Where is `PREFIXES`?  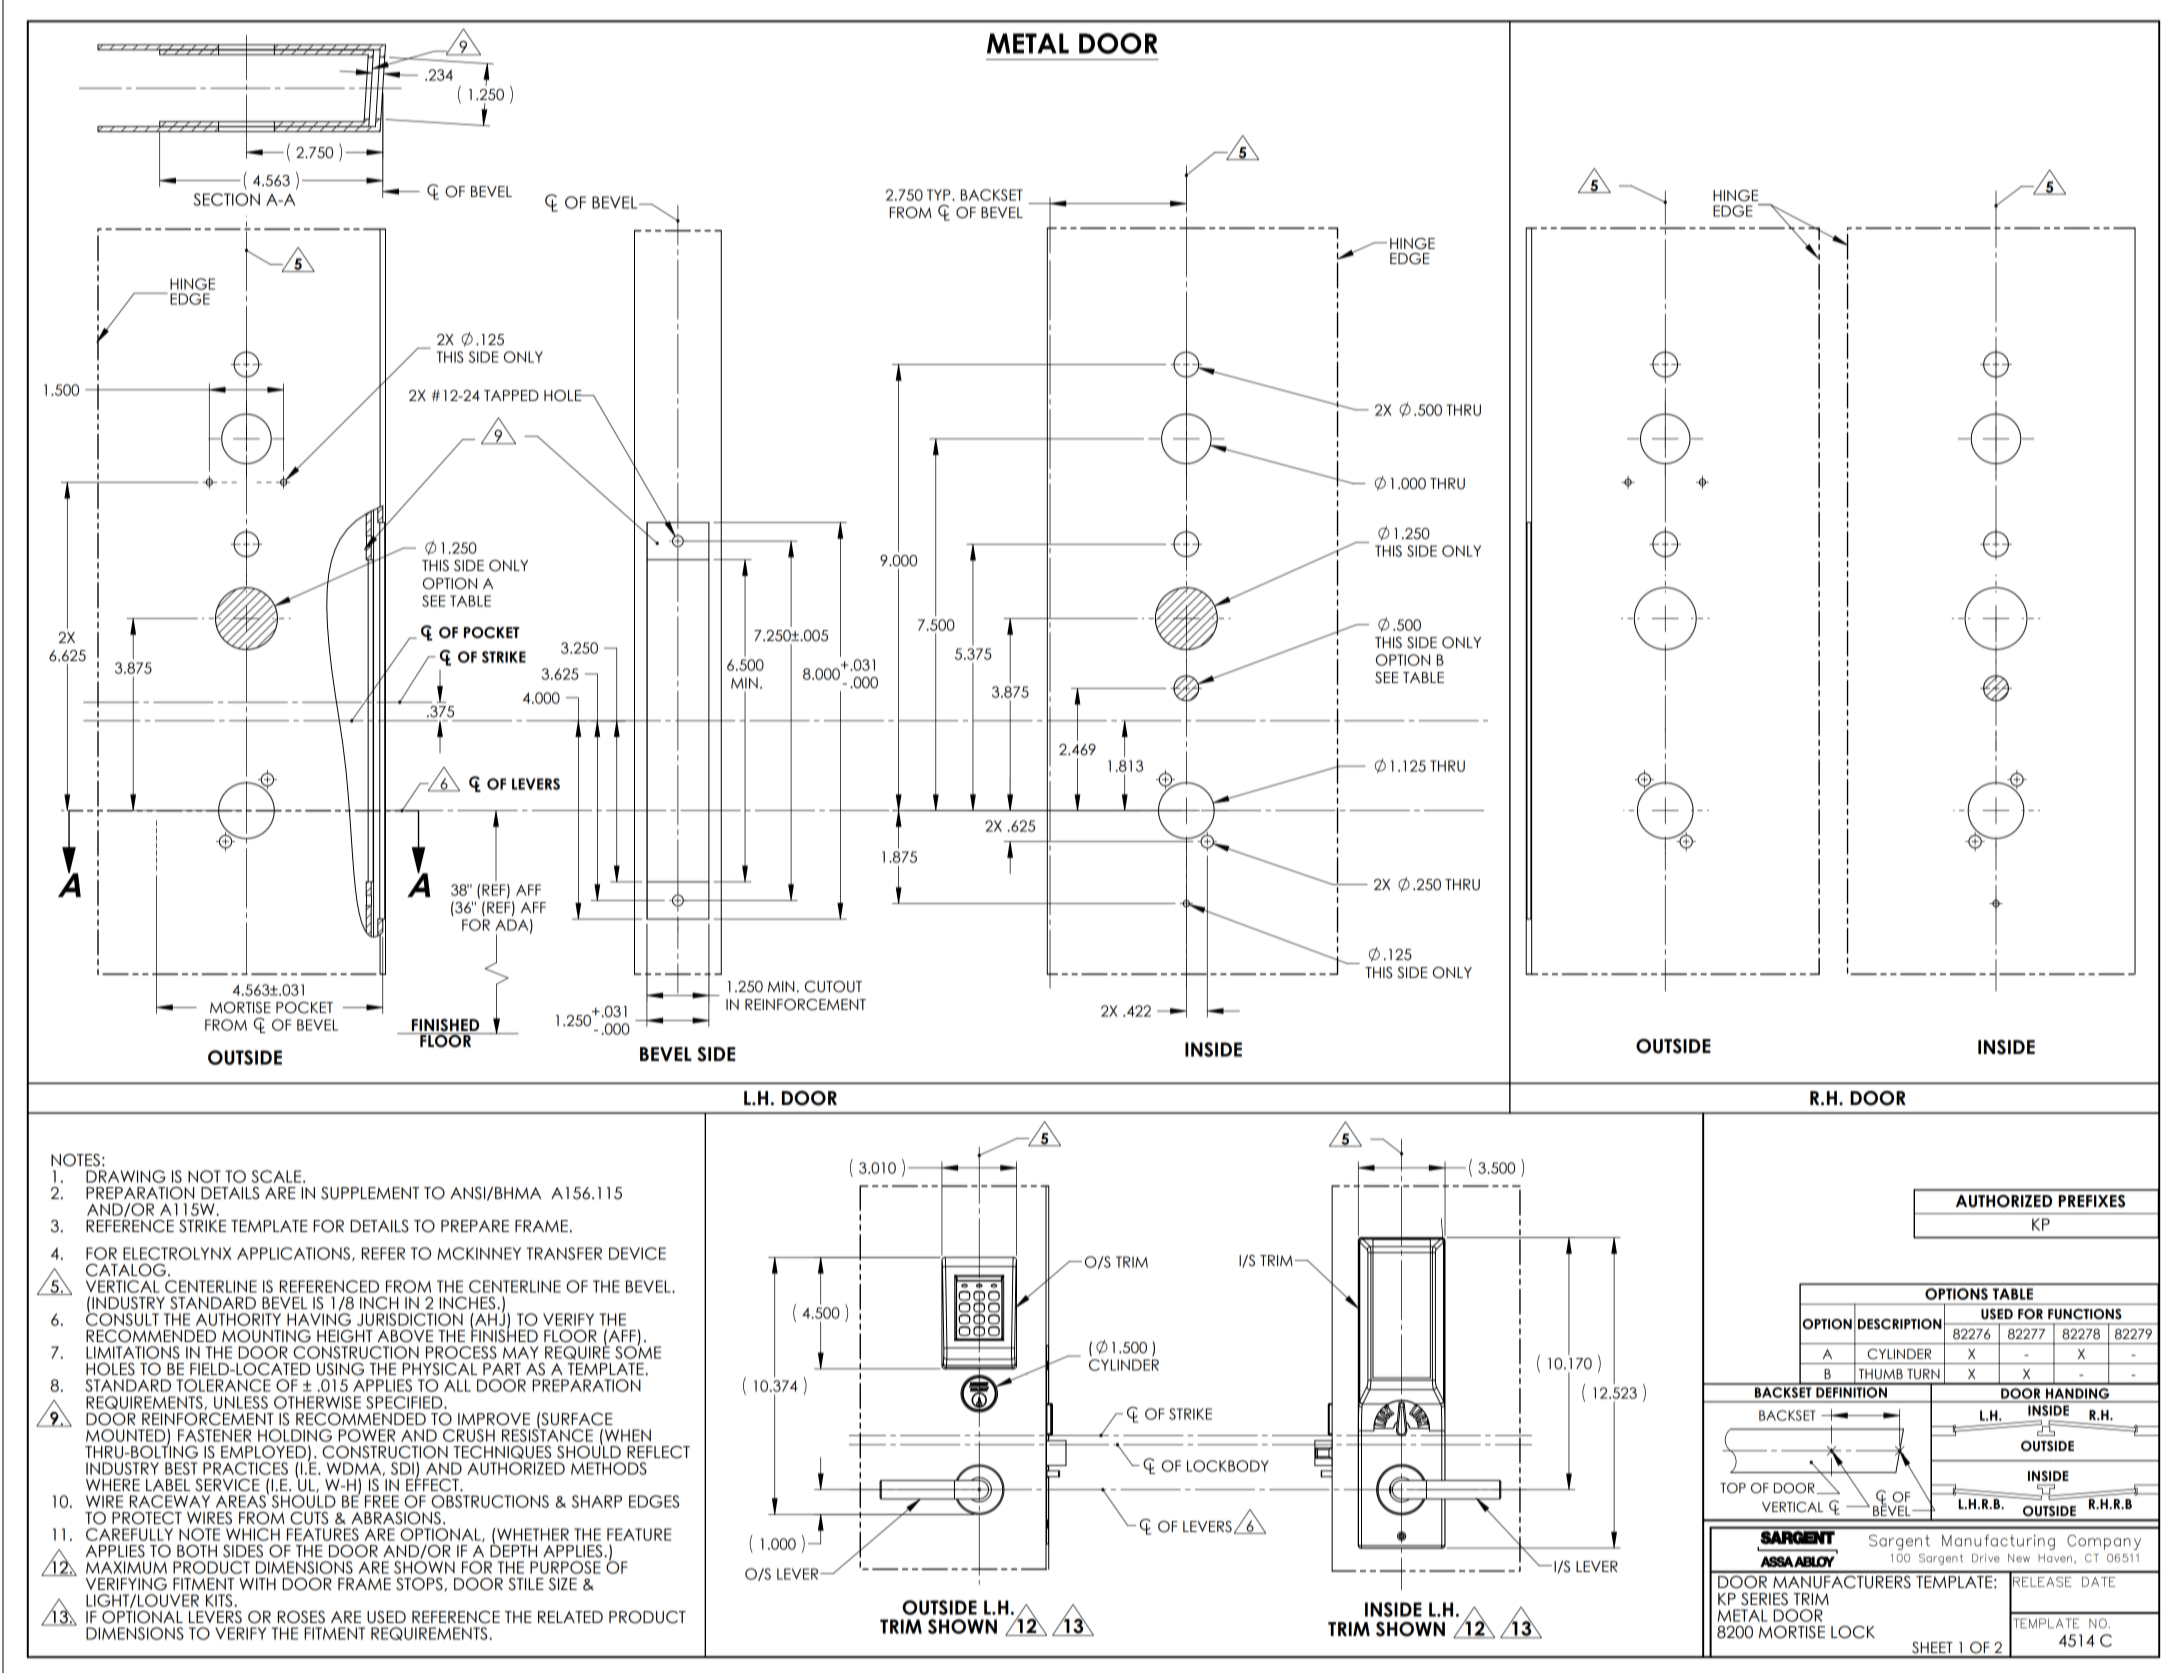
PREFIXES is located at coordinates (2092, 1201).
